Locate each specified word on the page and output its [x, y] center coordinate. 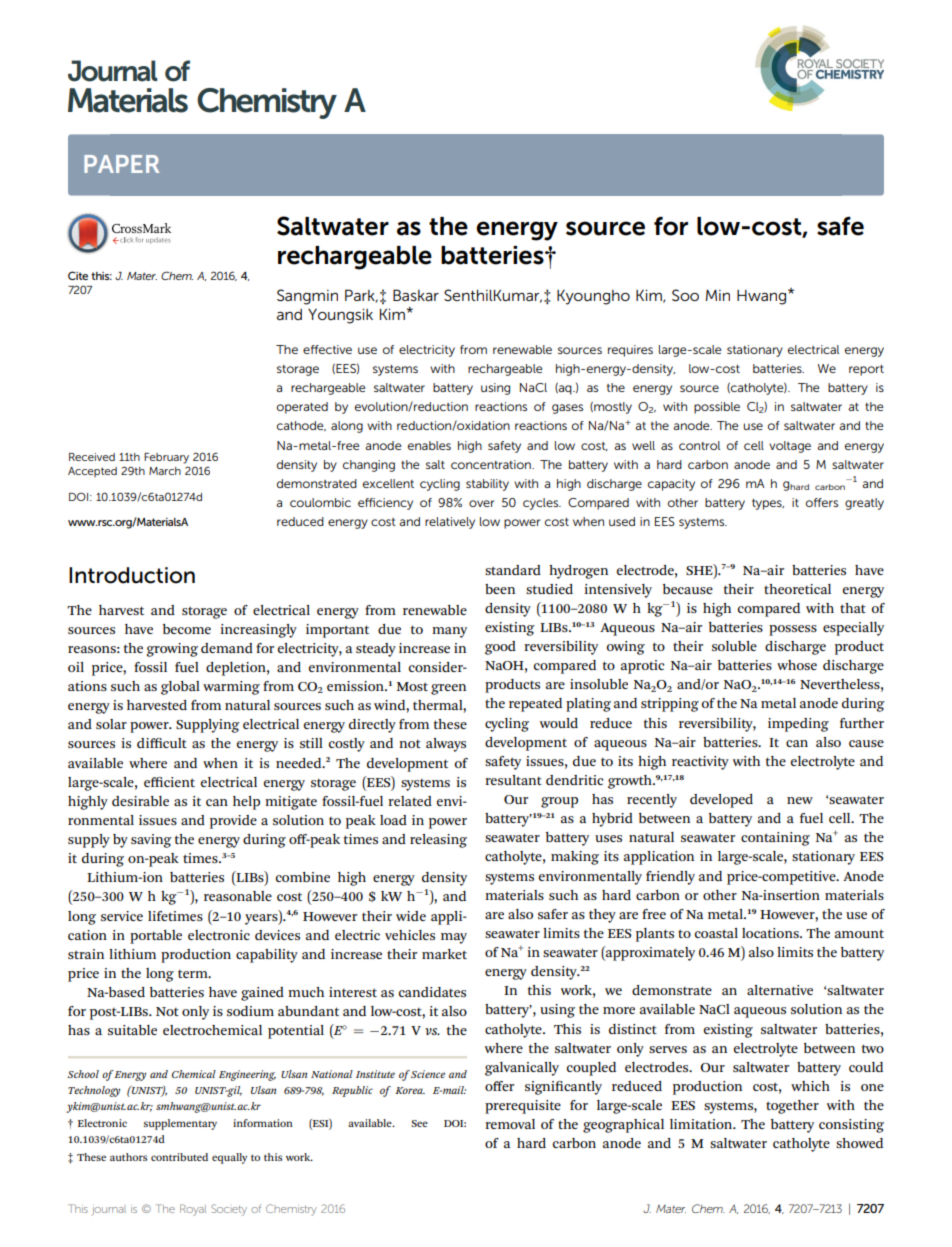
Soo [685, 295]
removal [510, 1124]
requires [630, 351]
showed [859, 1143]
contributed [179, 1157]
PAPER [121, 164]
